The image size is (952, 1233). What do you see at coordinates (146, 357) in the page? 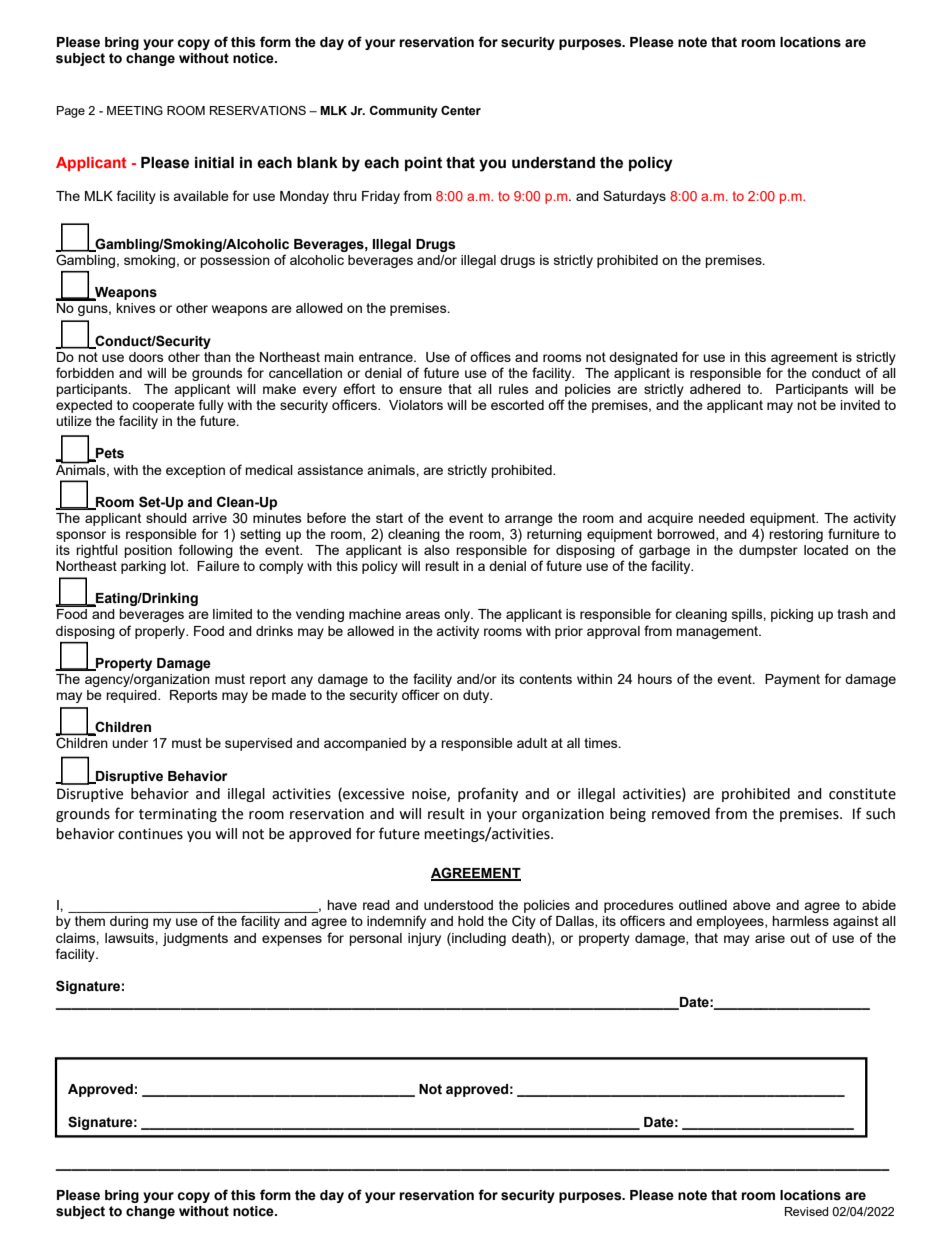
I see `doors` at bounding box center [146, 357].
